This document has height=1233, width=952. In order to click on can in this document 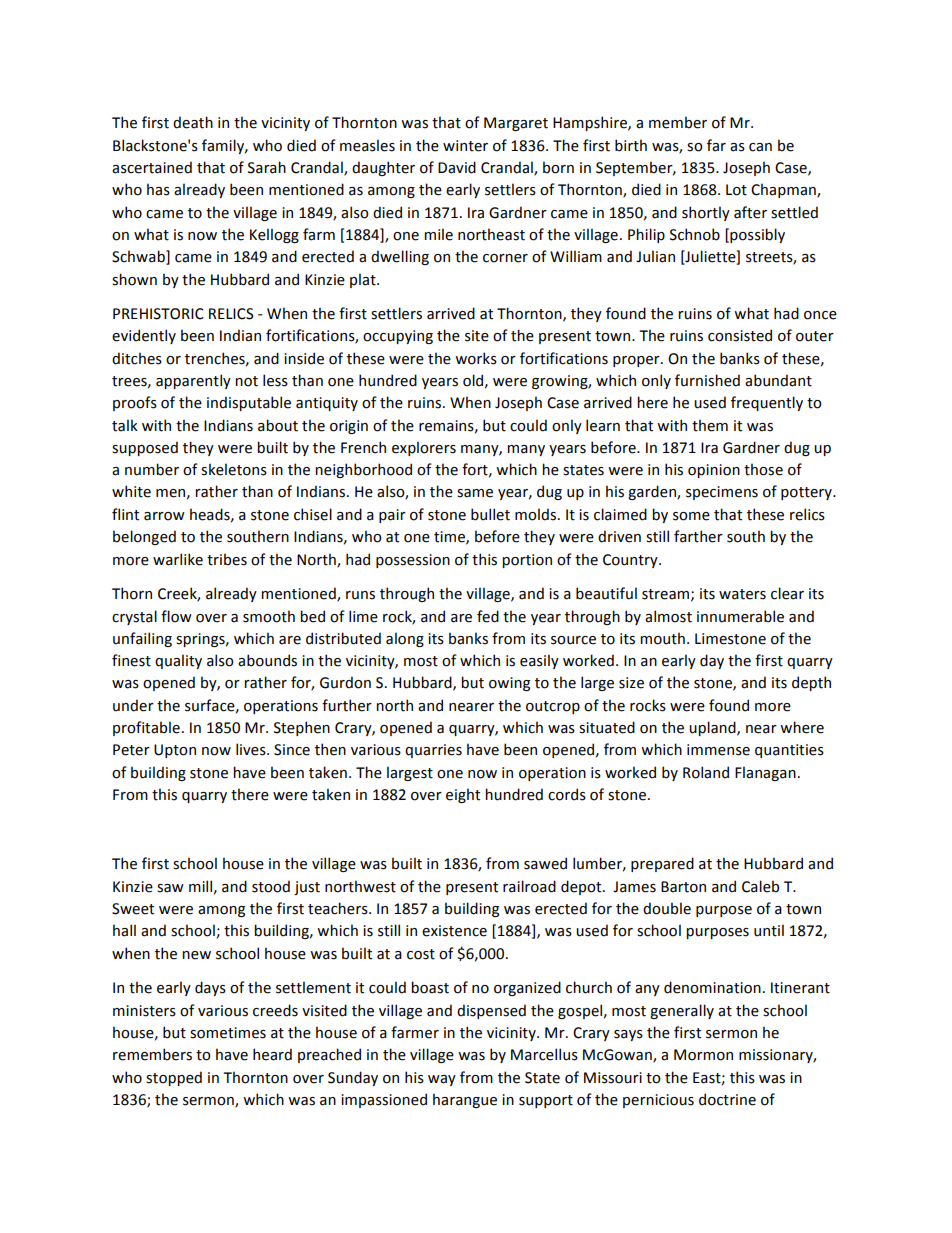, I will do `click(760, 147)`.
